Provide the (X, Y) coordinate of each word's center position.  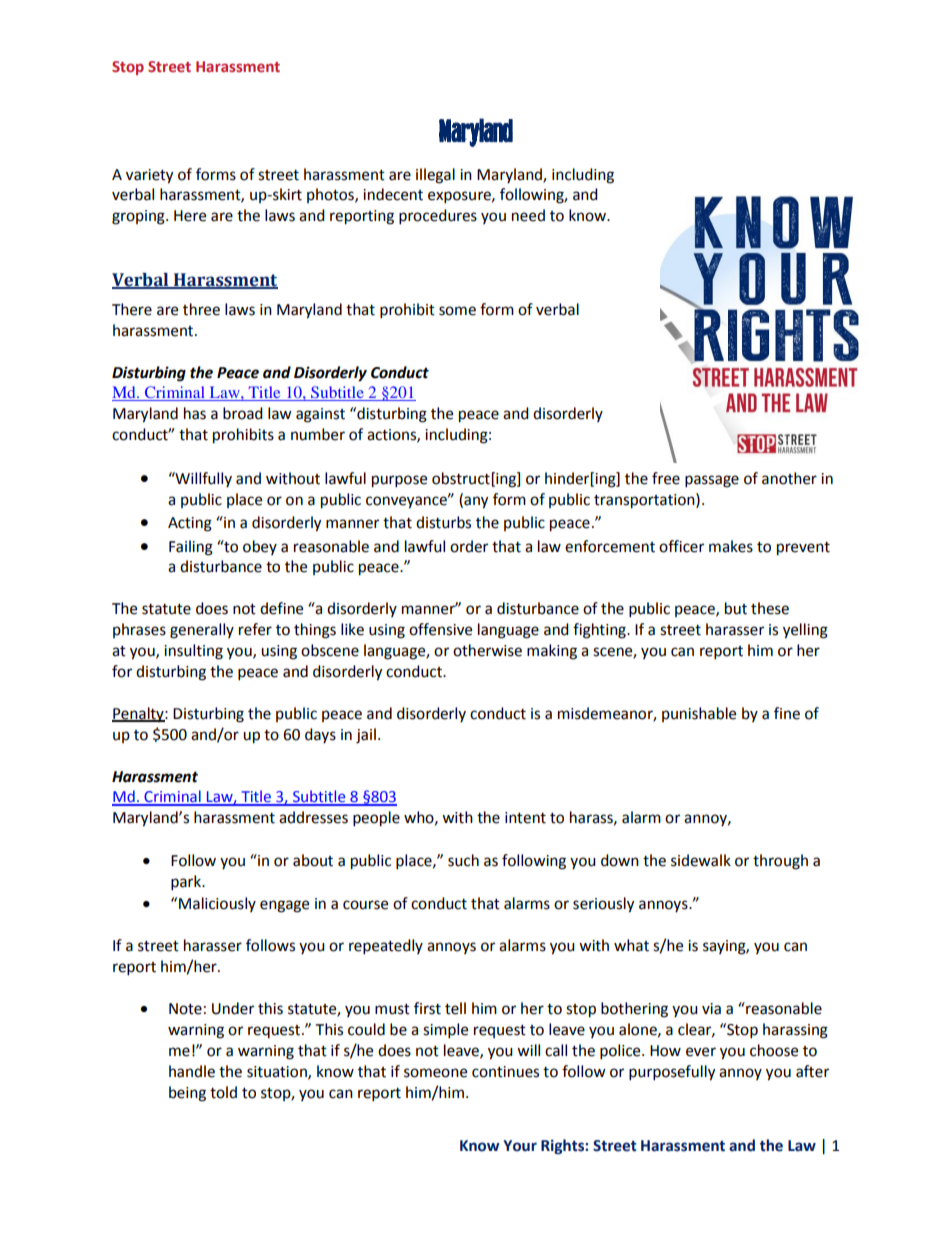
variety (149, 176)
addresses (313, 817)
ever (701, 1052)
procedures (438, 217)
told (223, 1092)
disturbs (443, 522)
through (780, 862)
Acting (190, 524)
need (528, 215)
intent (525, 818)
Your (520, 1146)
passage (712, 481)
